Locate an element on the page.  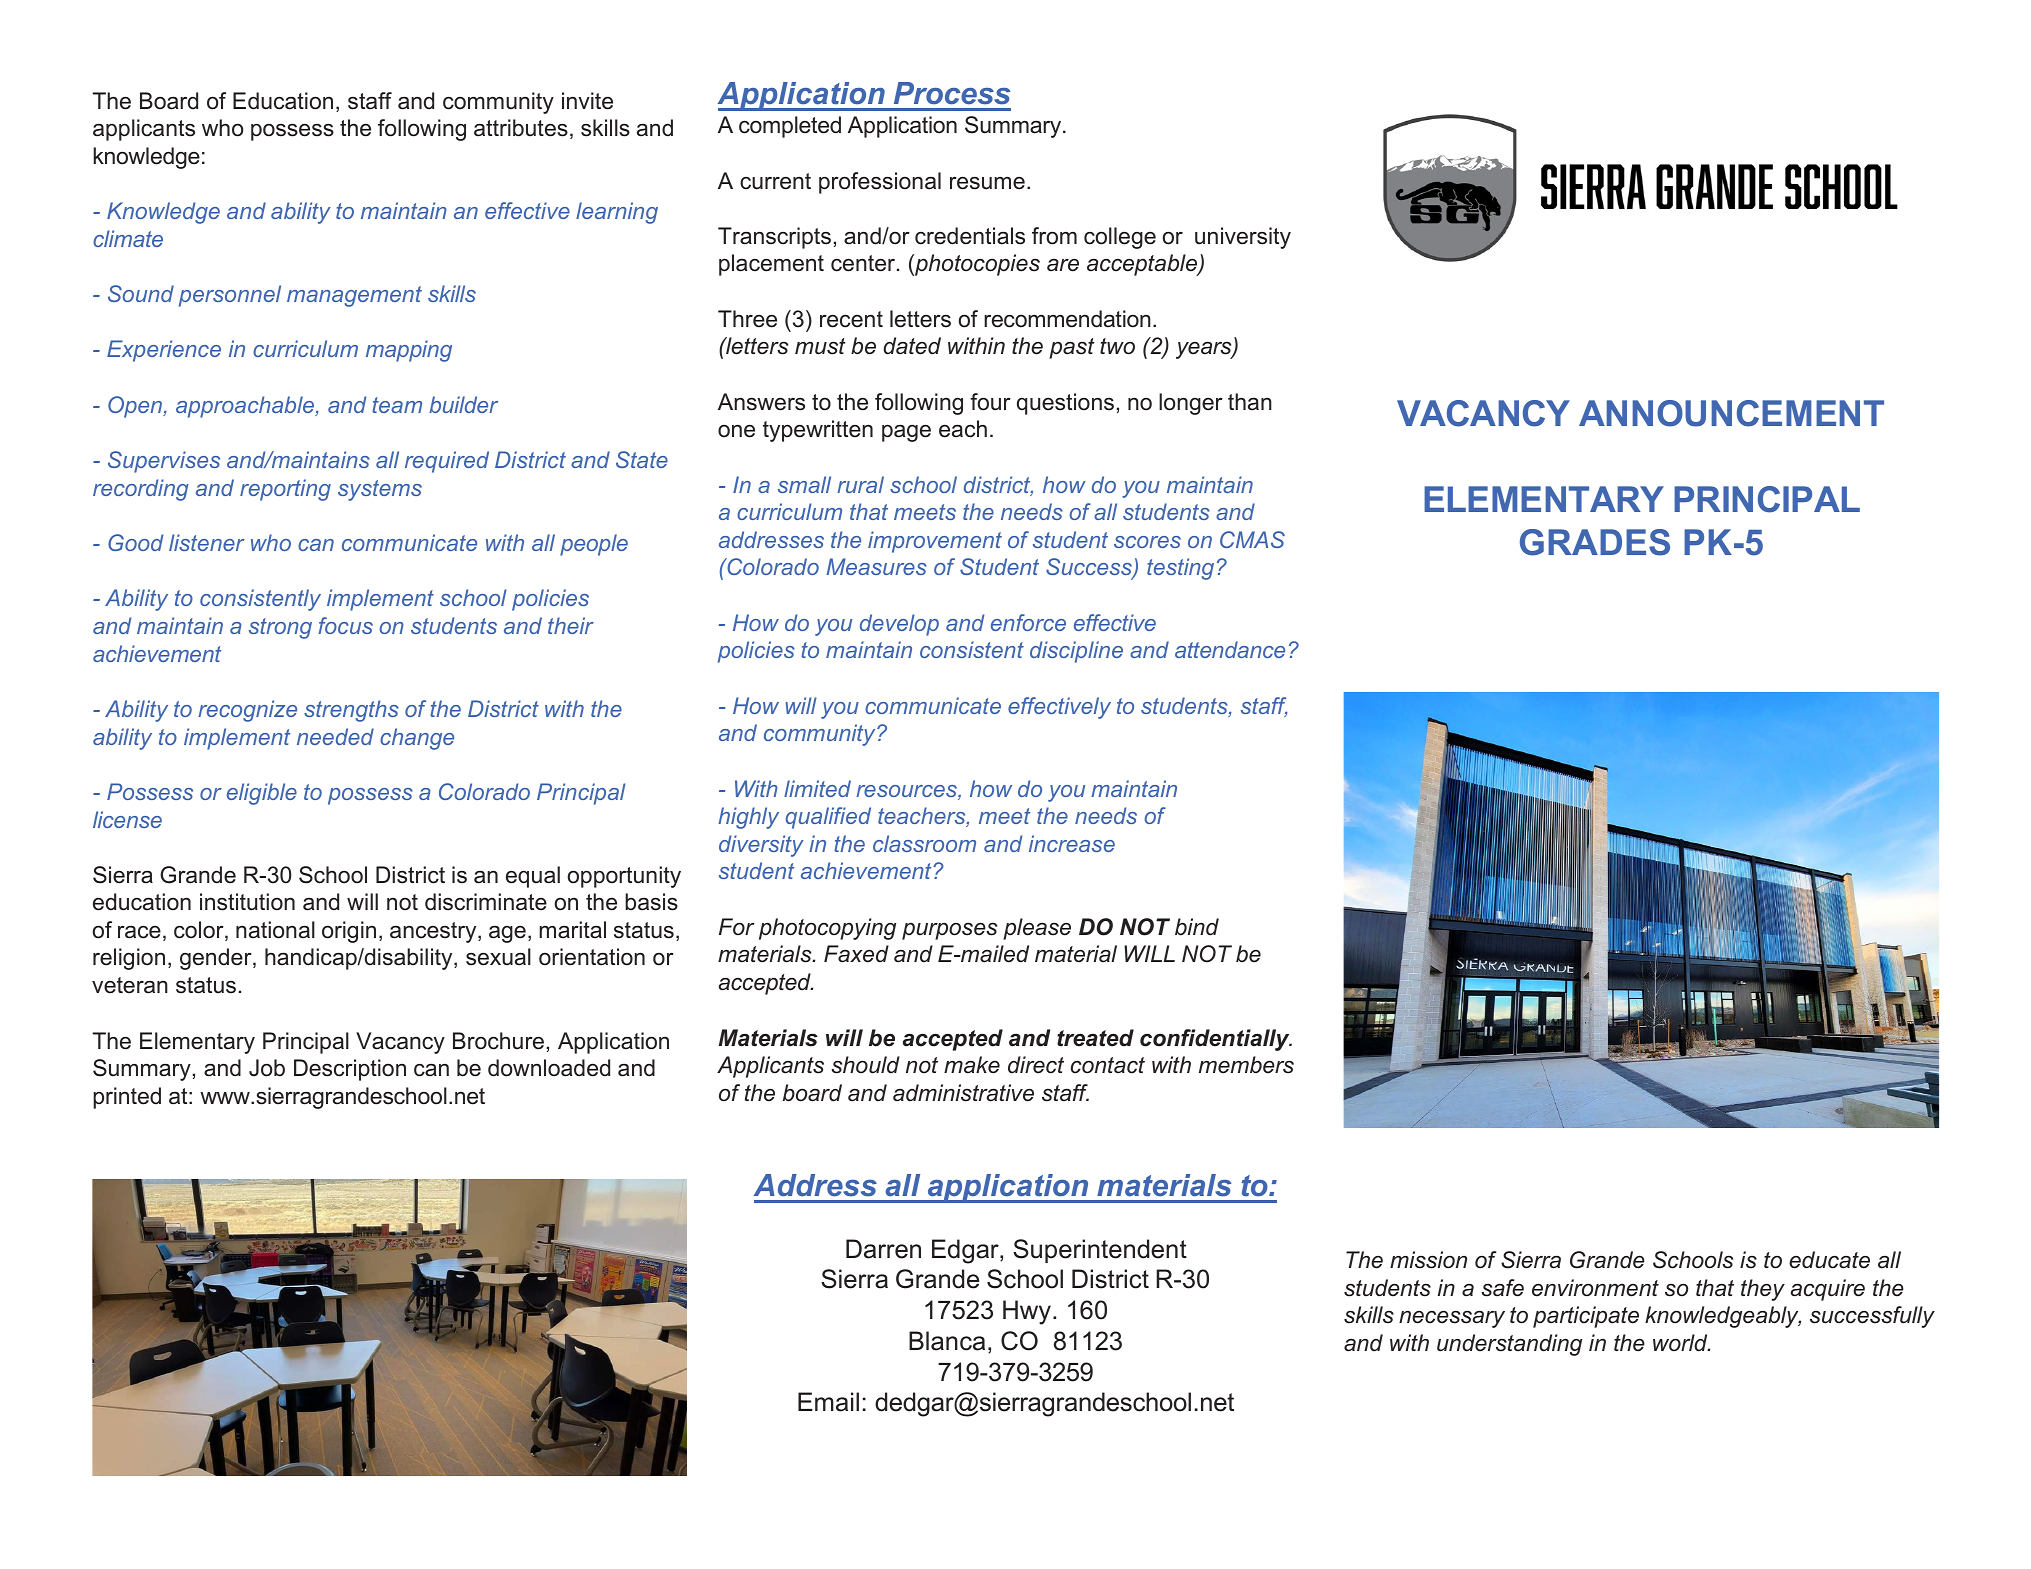
classroom is located at coordinates (924, 843).
